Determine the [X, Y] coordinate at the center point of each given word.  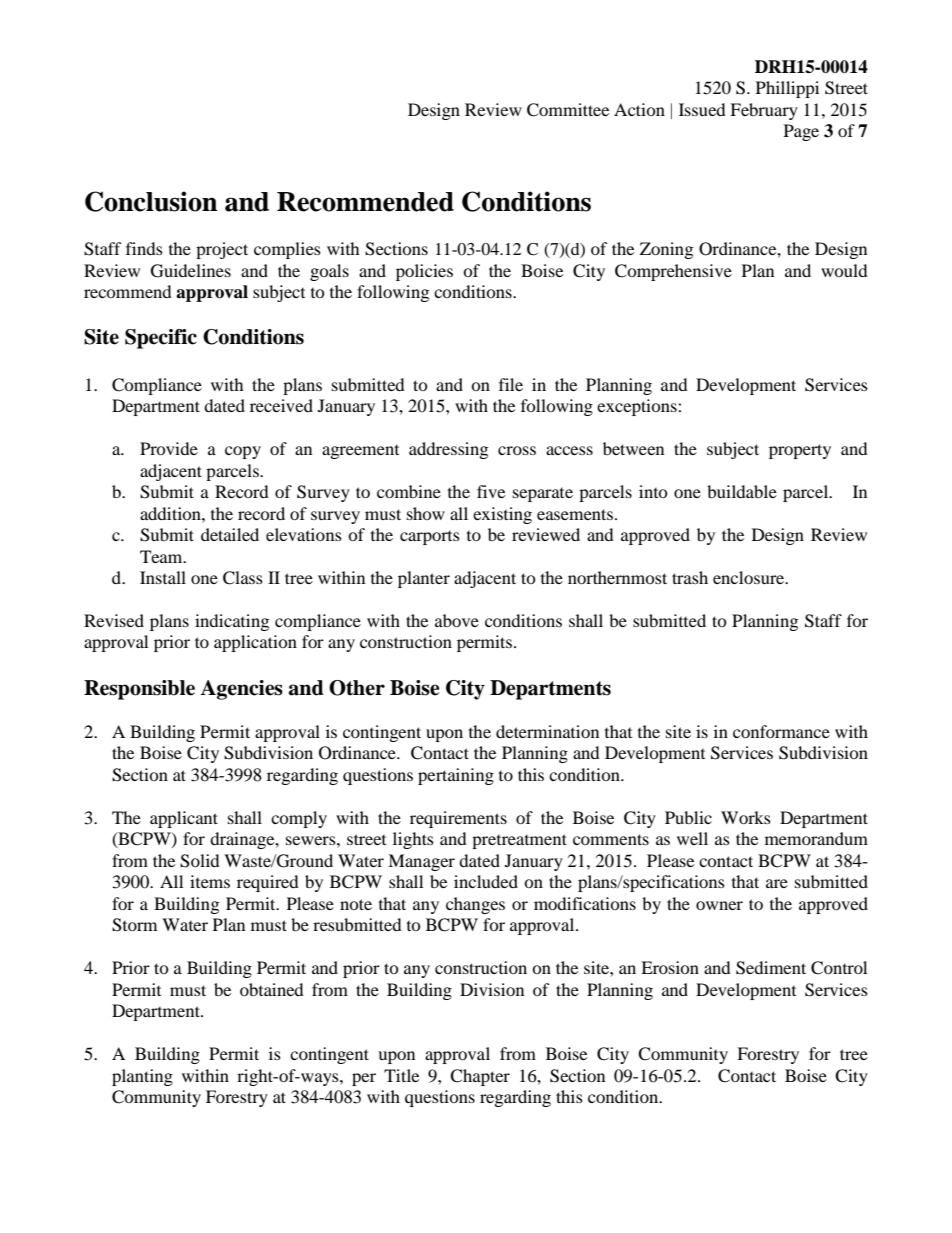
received [281, 405]
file [511, 384]
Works [746, 817]
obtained [272, 989]
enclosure [750, 577]
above [457, 620]
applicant [184, 819]
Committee [568, 110]
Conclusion [151, 201]
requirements [458, 819]
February [764, 111]
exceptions [638, 407]
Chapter [480, 1077]
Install [163, 577]
